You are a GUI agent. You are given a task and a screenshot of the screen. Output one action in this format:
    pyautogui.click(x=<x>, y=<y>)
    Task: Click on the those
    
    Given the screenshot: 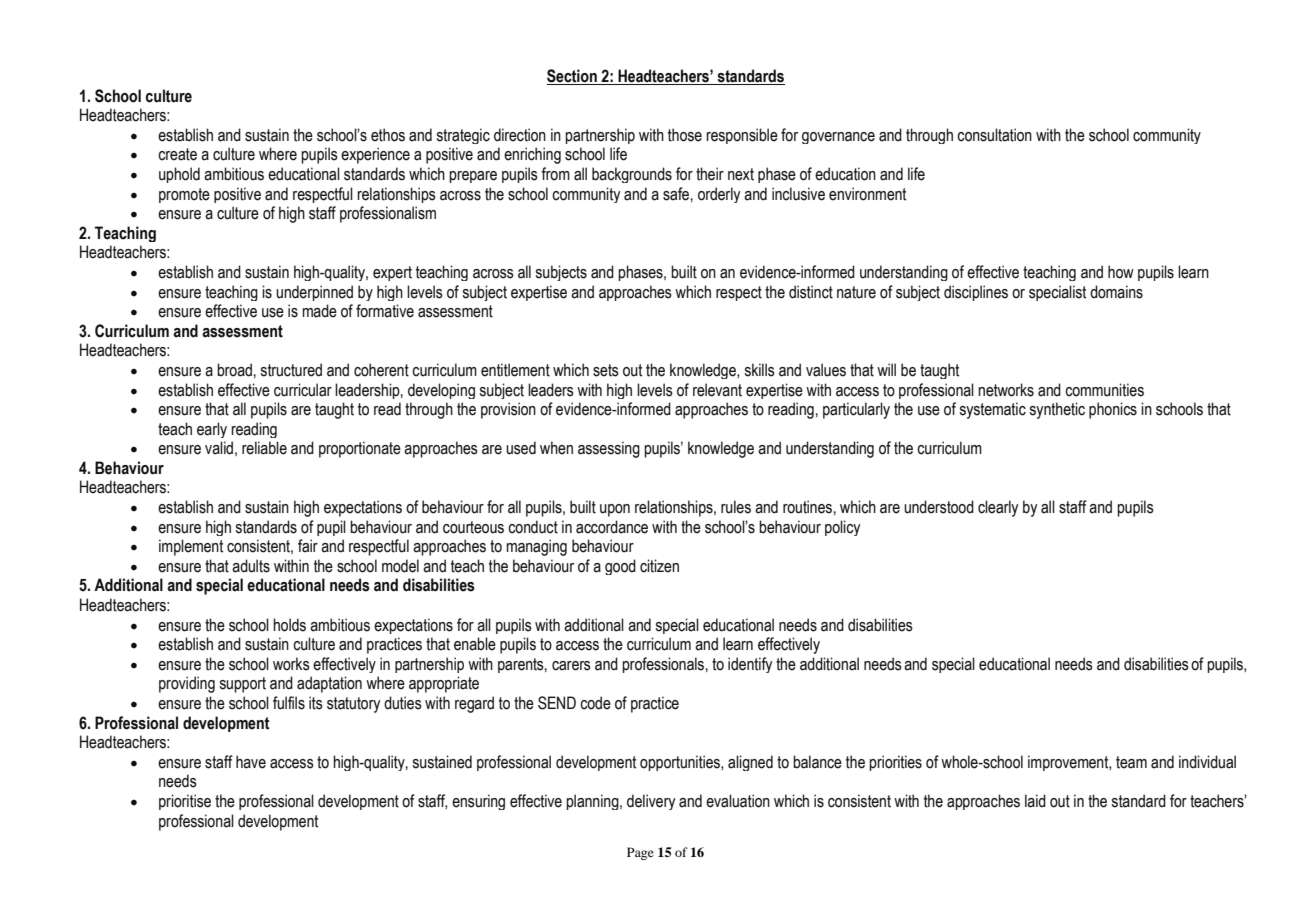 What is the action you would take?
    pyautogui.click(x=685, y=135)
